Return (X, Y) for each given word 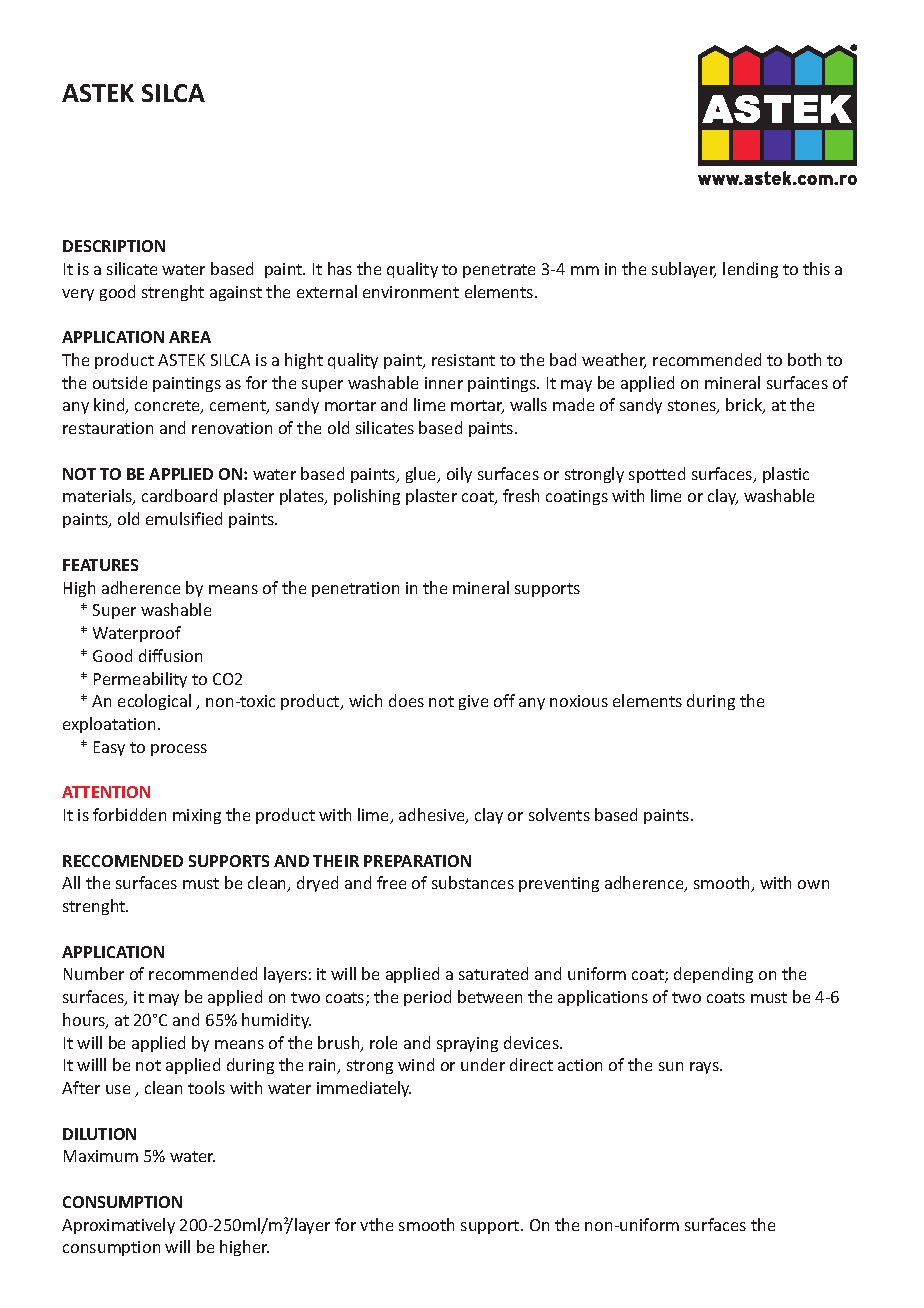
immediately (364, 1089)
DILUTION (99, 1134)
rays (705, 1068)
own (813, 884)
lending (750, 270)
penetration (355, 589)
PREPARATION (417, 861)
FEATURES (100, 565)
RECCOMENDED (123, 861)
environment (411, 292)
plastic (786, 475)
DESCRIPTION (114, 246)
